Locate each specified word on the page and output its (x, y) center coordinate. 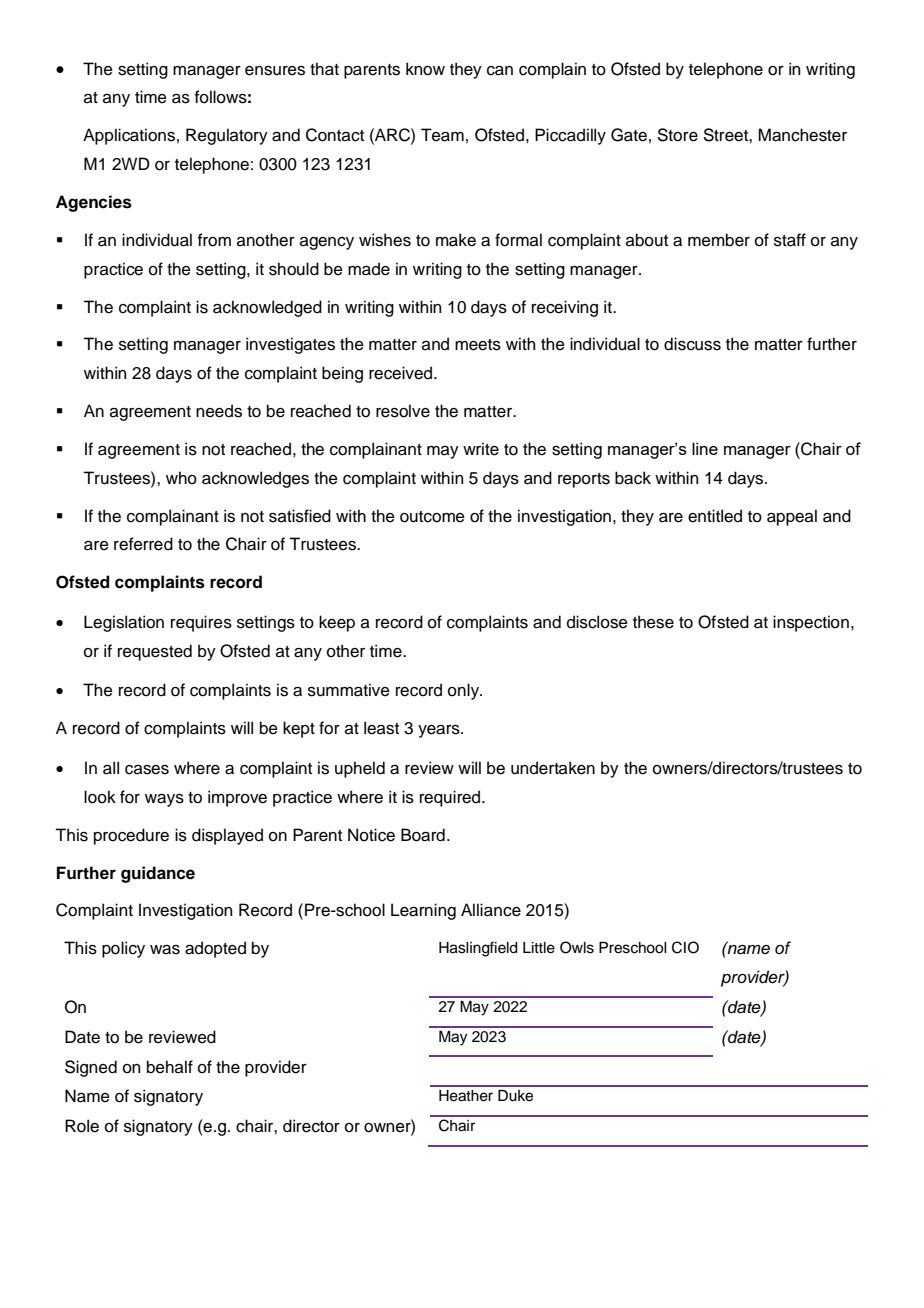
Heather (466, 1096)
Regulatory (227, 136)
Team (442, 135)
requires (201, 623)
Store (678, 135)
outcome (432, 517)
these (653, 622)
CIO (685, 947)
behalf (170, 1067)
